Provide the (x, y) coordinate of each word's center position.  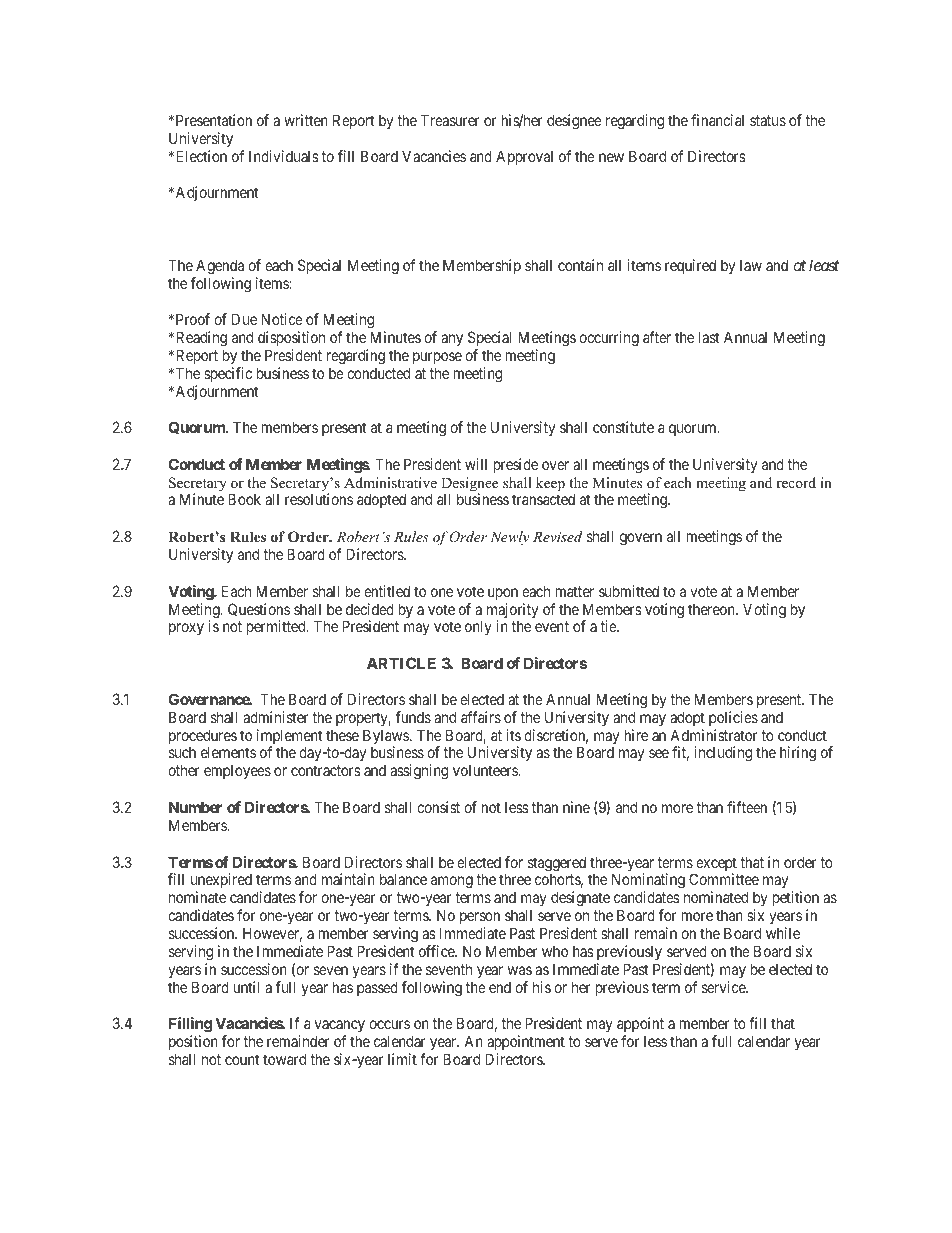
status (768, 120)
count (242, 1059)
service (724, 987)
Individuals (284, 156)
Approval (524, 157)
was (520, 970)
